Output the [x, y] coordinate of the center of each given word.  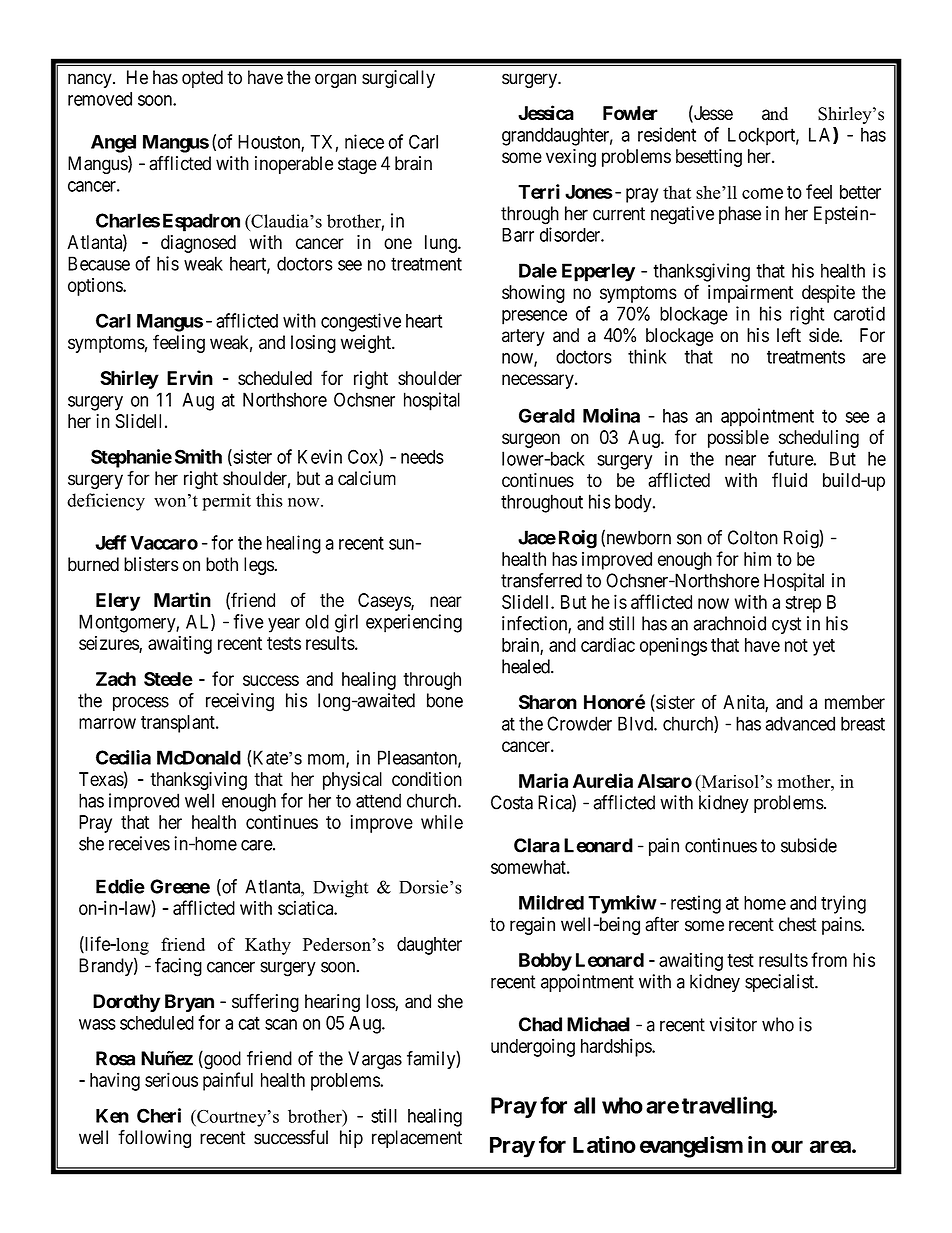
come [762, 193]
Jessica [546, 113]
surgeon [531, 440]
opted [202, 79]
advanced [800, 723]
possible [738, 439]
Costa [512, 802]
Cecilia [123, 757]
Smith [198, 456]
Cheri [159, 1115]
